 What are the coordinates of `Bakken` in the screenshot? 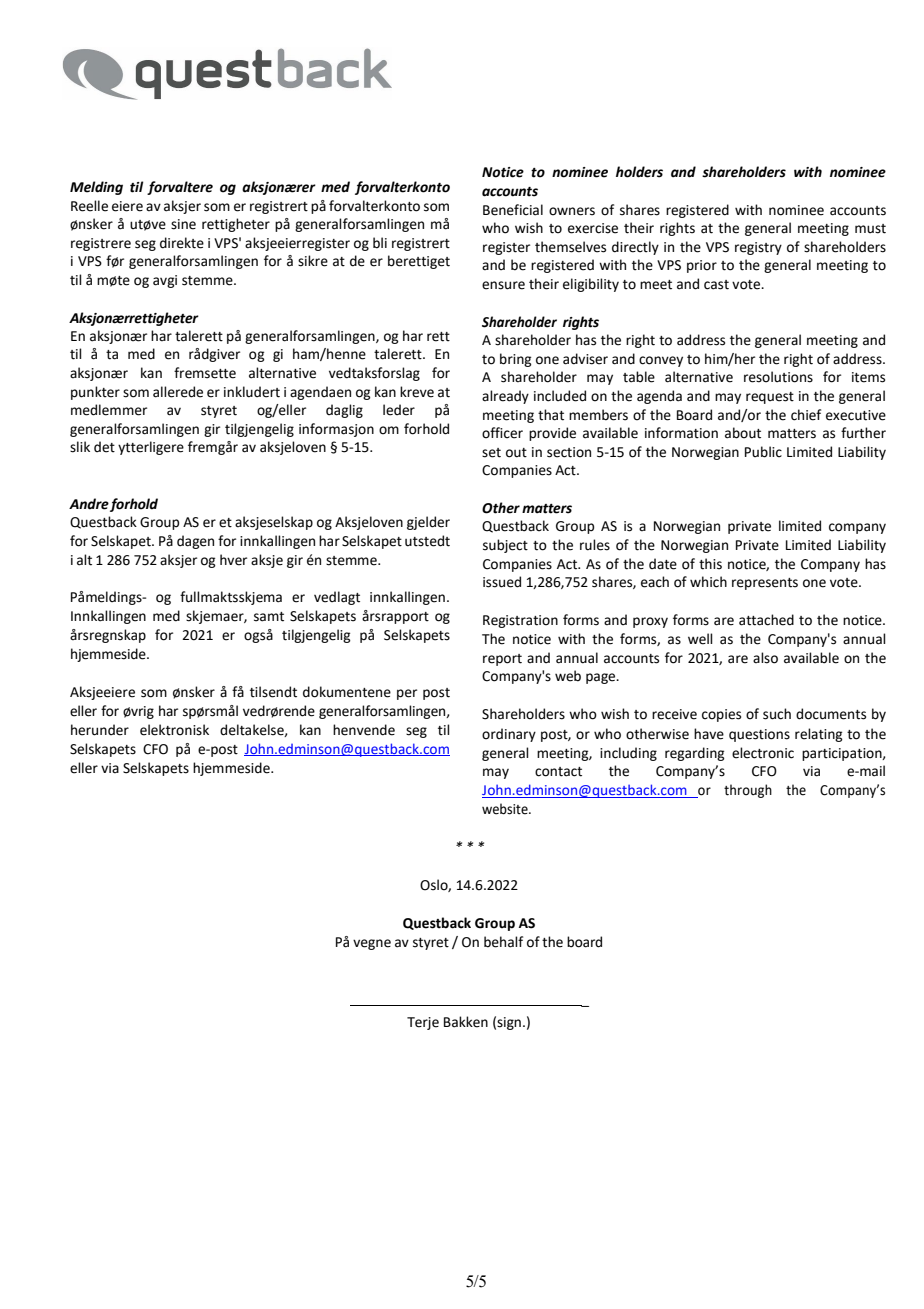 It's located at (466, 1022).
